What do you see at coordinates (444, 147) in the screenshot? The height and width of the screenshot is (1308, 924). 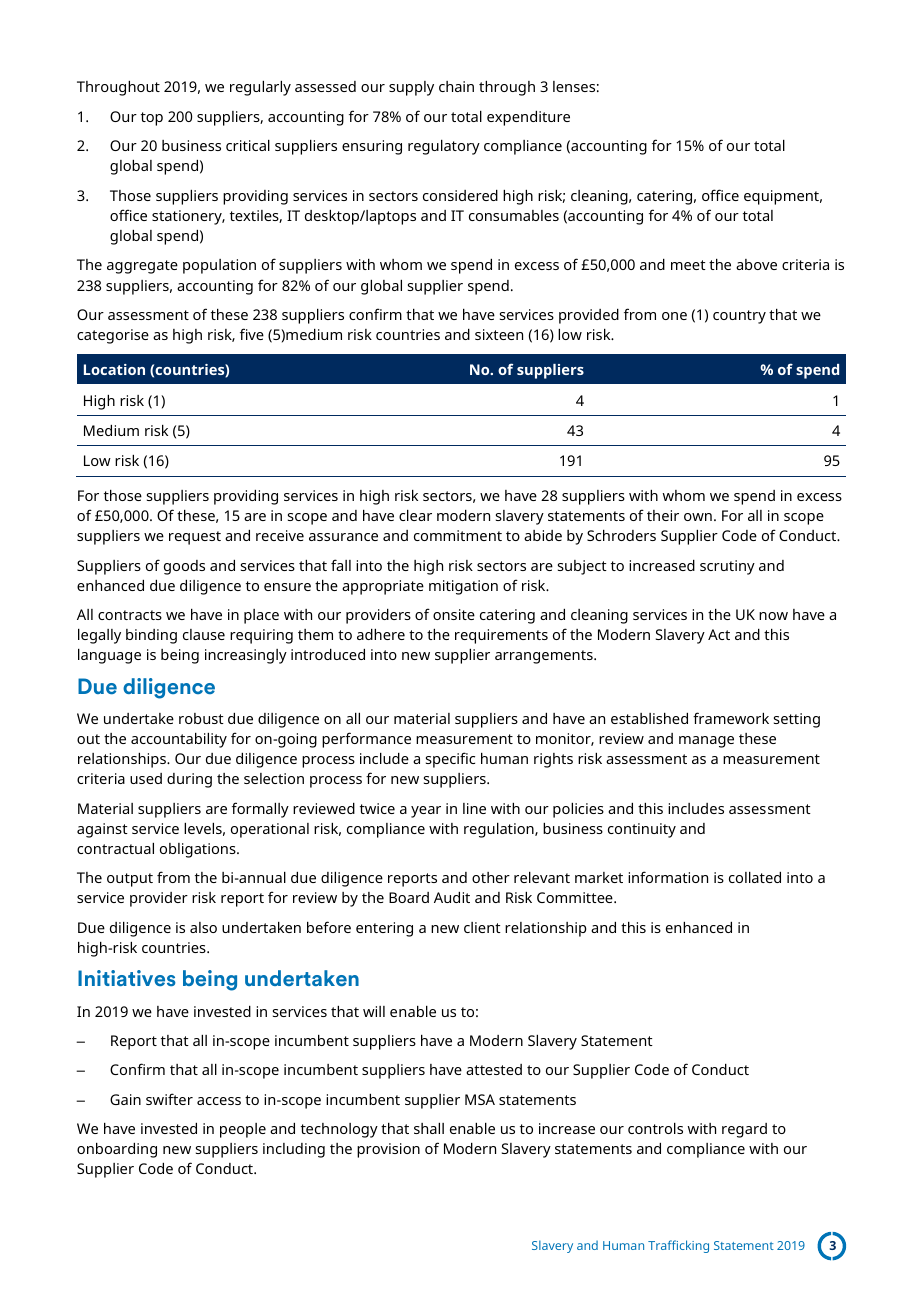 I see `regulatory` at bounding box center [444, 147].
